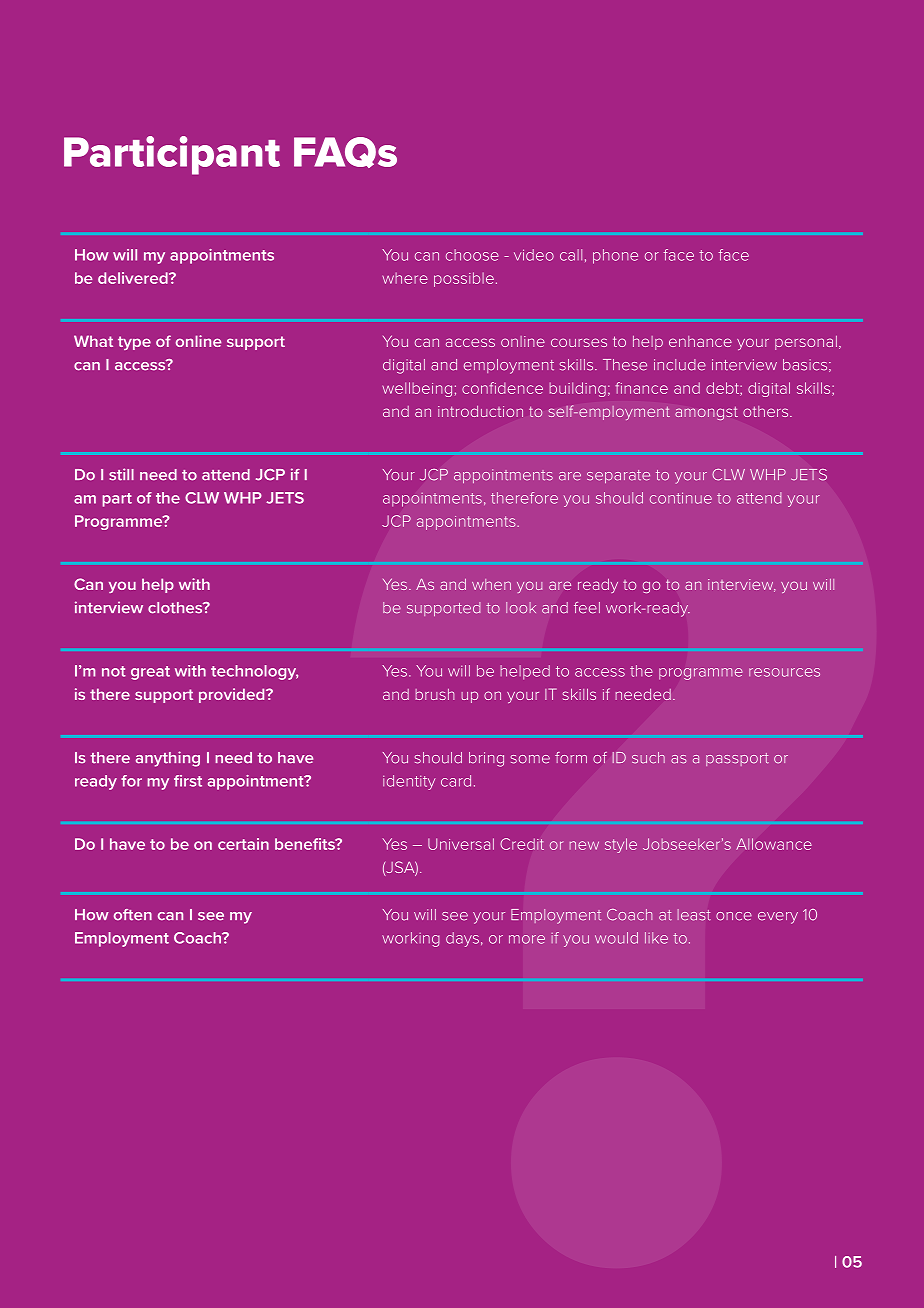 The width and height of the screenshot is (924, 1308). What do you see at coordinates (480, 411) in the screenshot?
I see `introduction` at bounding box center [480, 411].
